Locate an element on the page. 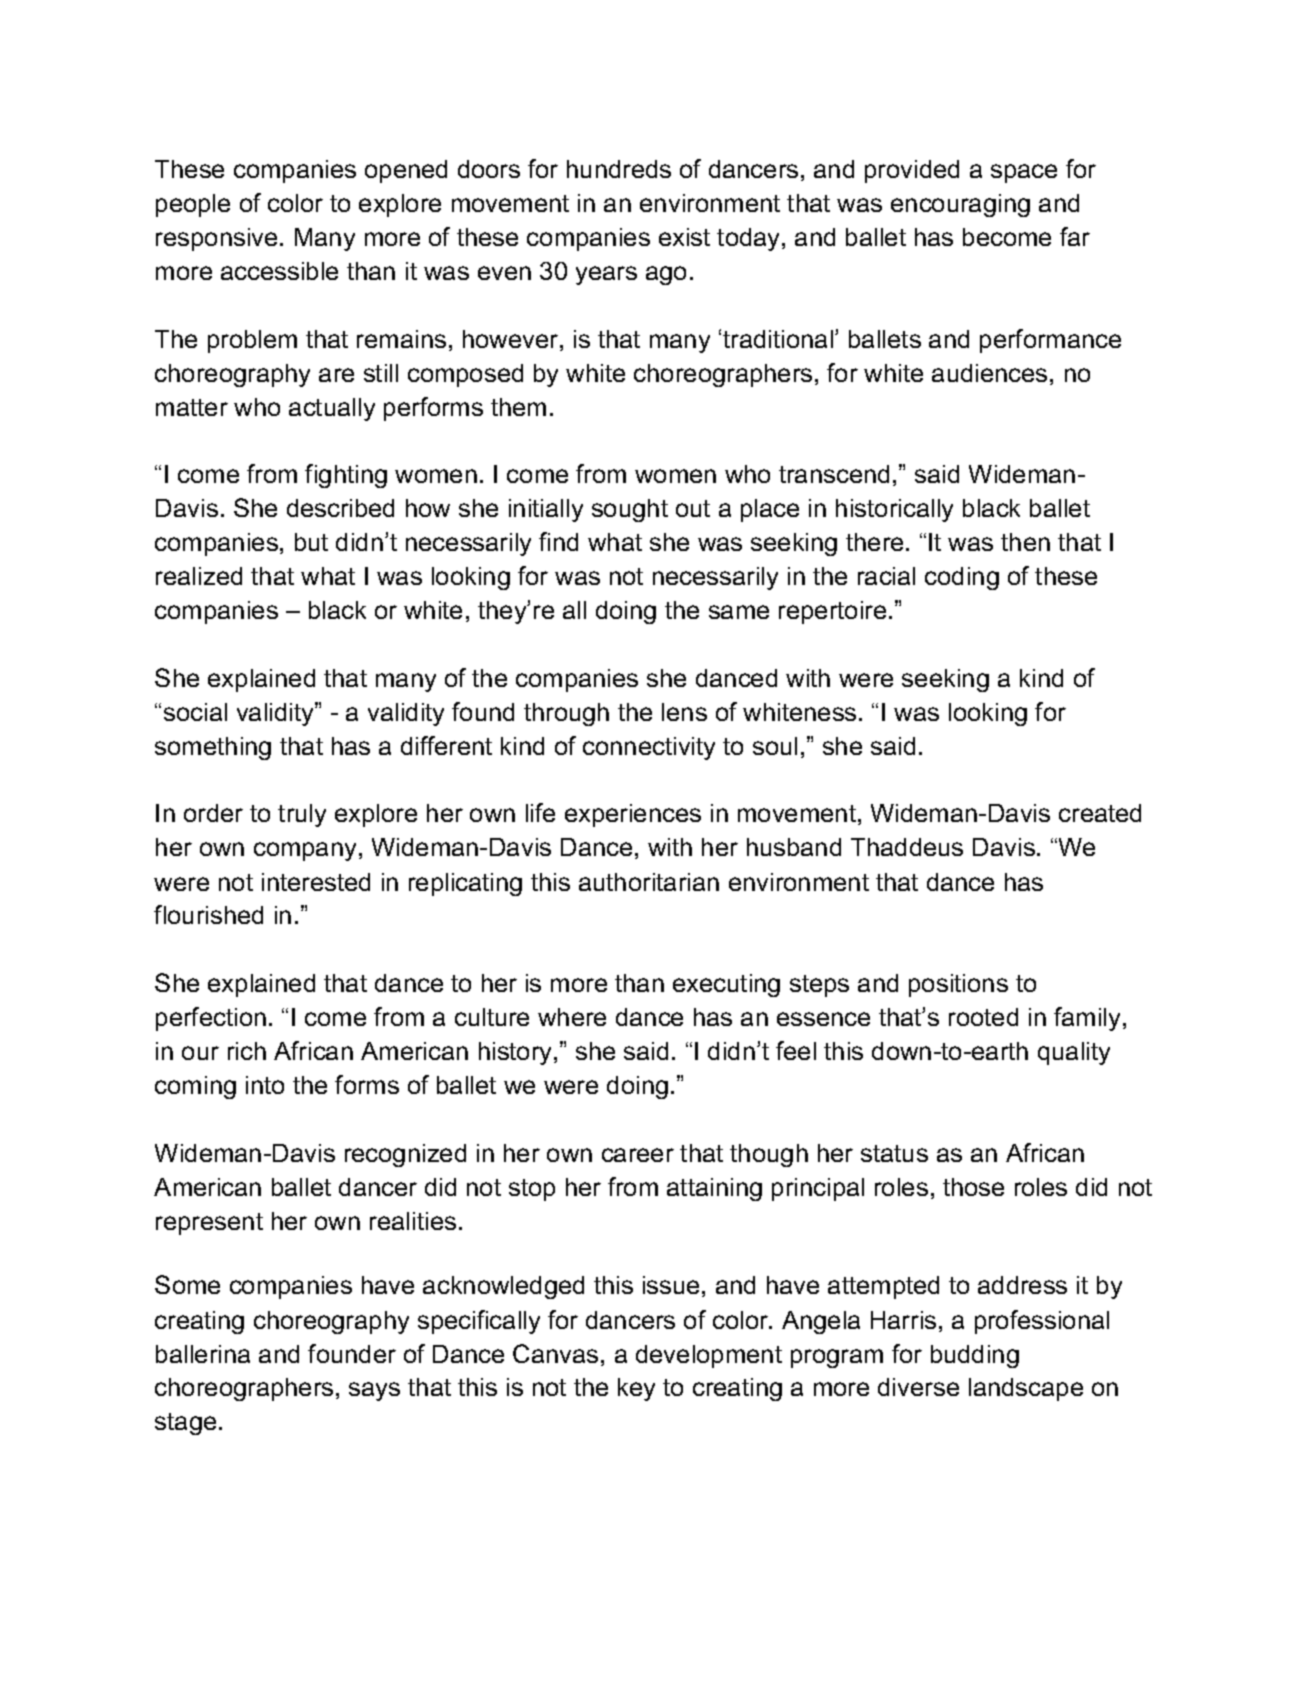  those is located at coordinates (973, 1187).
